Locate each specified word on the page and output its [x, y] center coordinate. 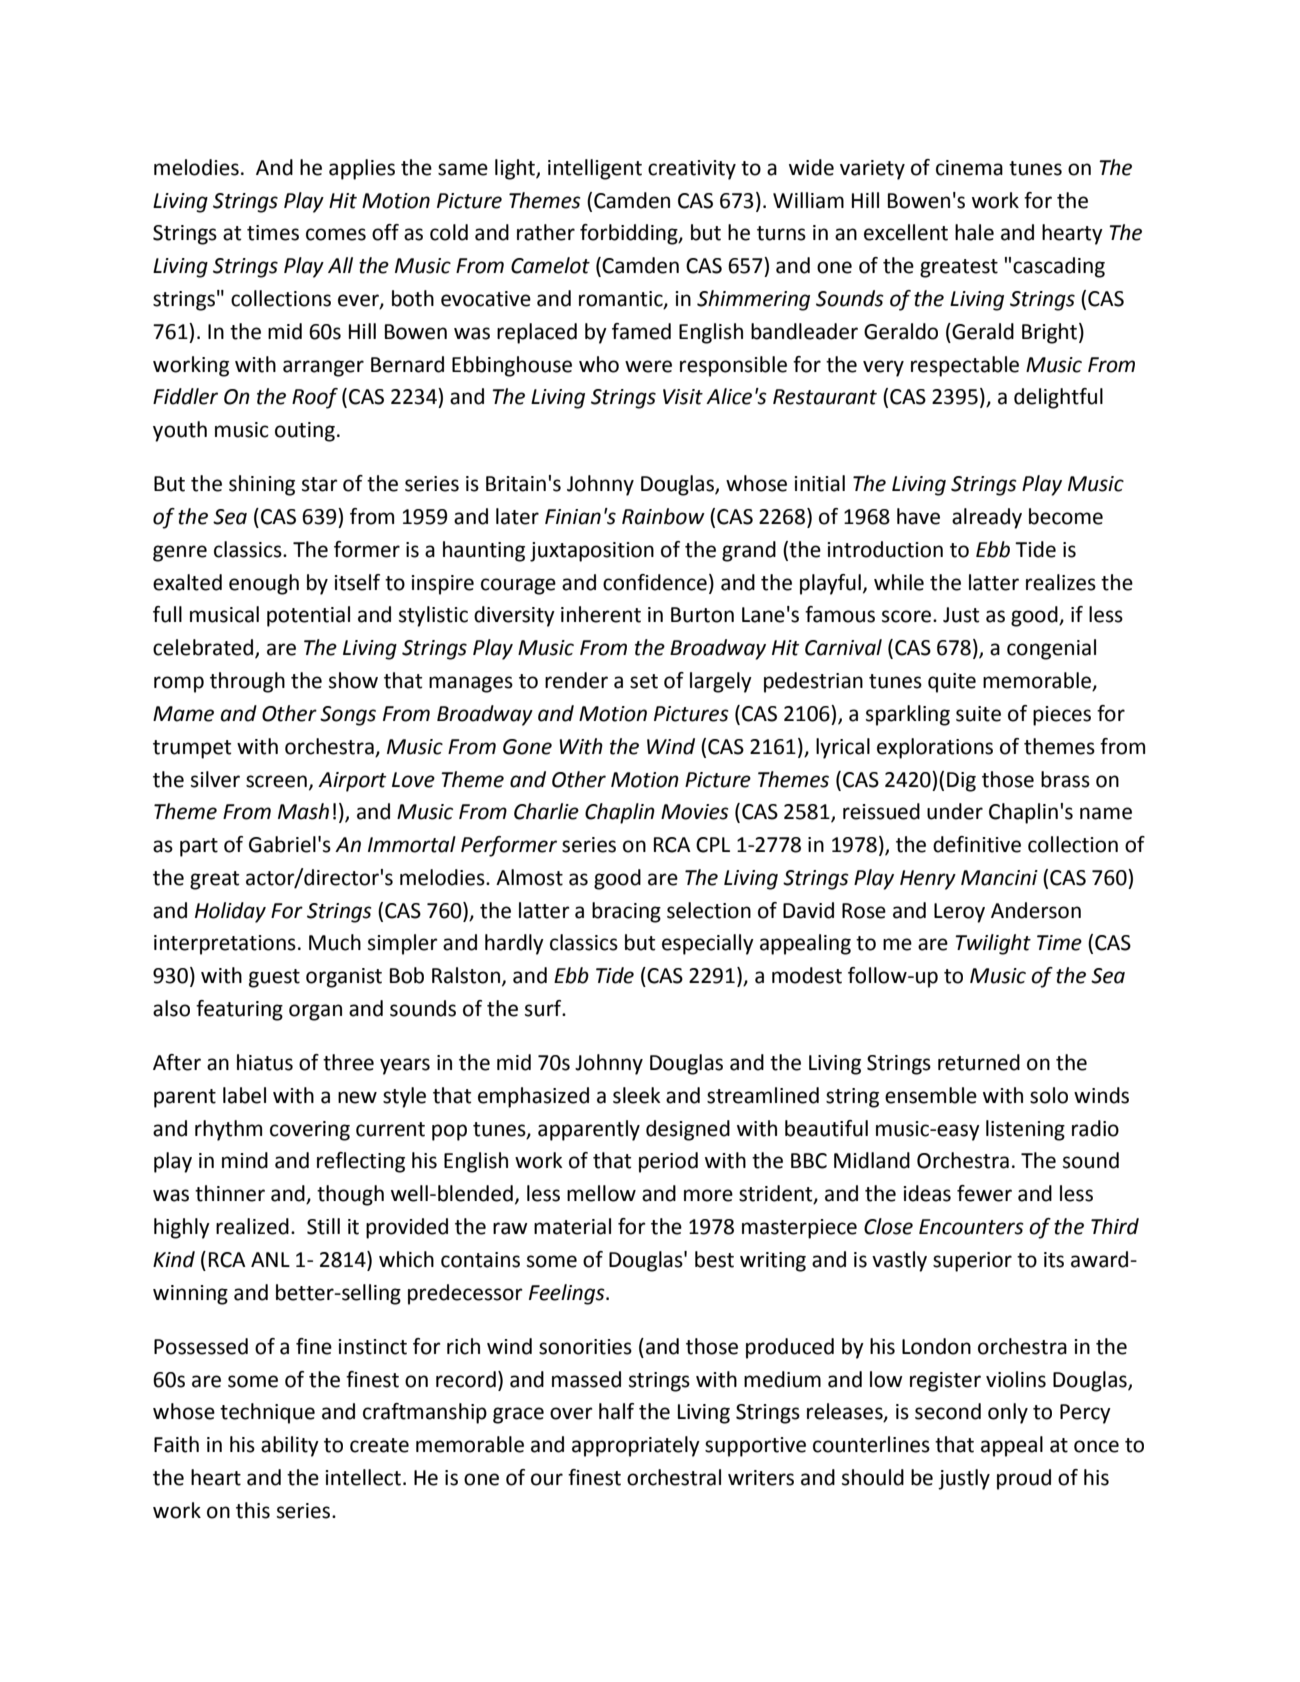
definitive [977, 844]
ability [290, 1446]
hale [974, 232]
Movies [695, 812]
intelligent [595, 169]
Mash [303, 811]
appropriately [636, 1446]
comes [336, 234]
